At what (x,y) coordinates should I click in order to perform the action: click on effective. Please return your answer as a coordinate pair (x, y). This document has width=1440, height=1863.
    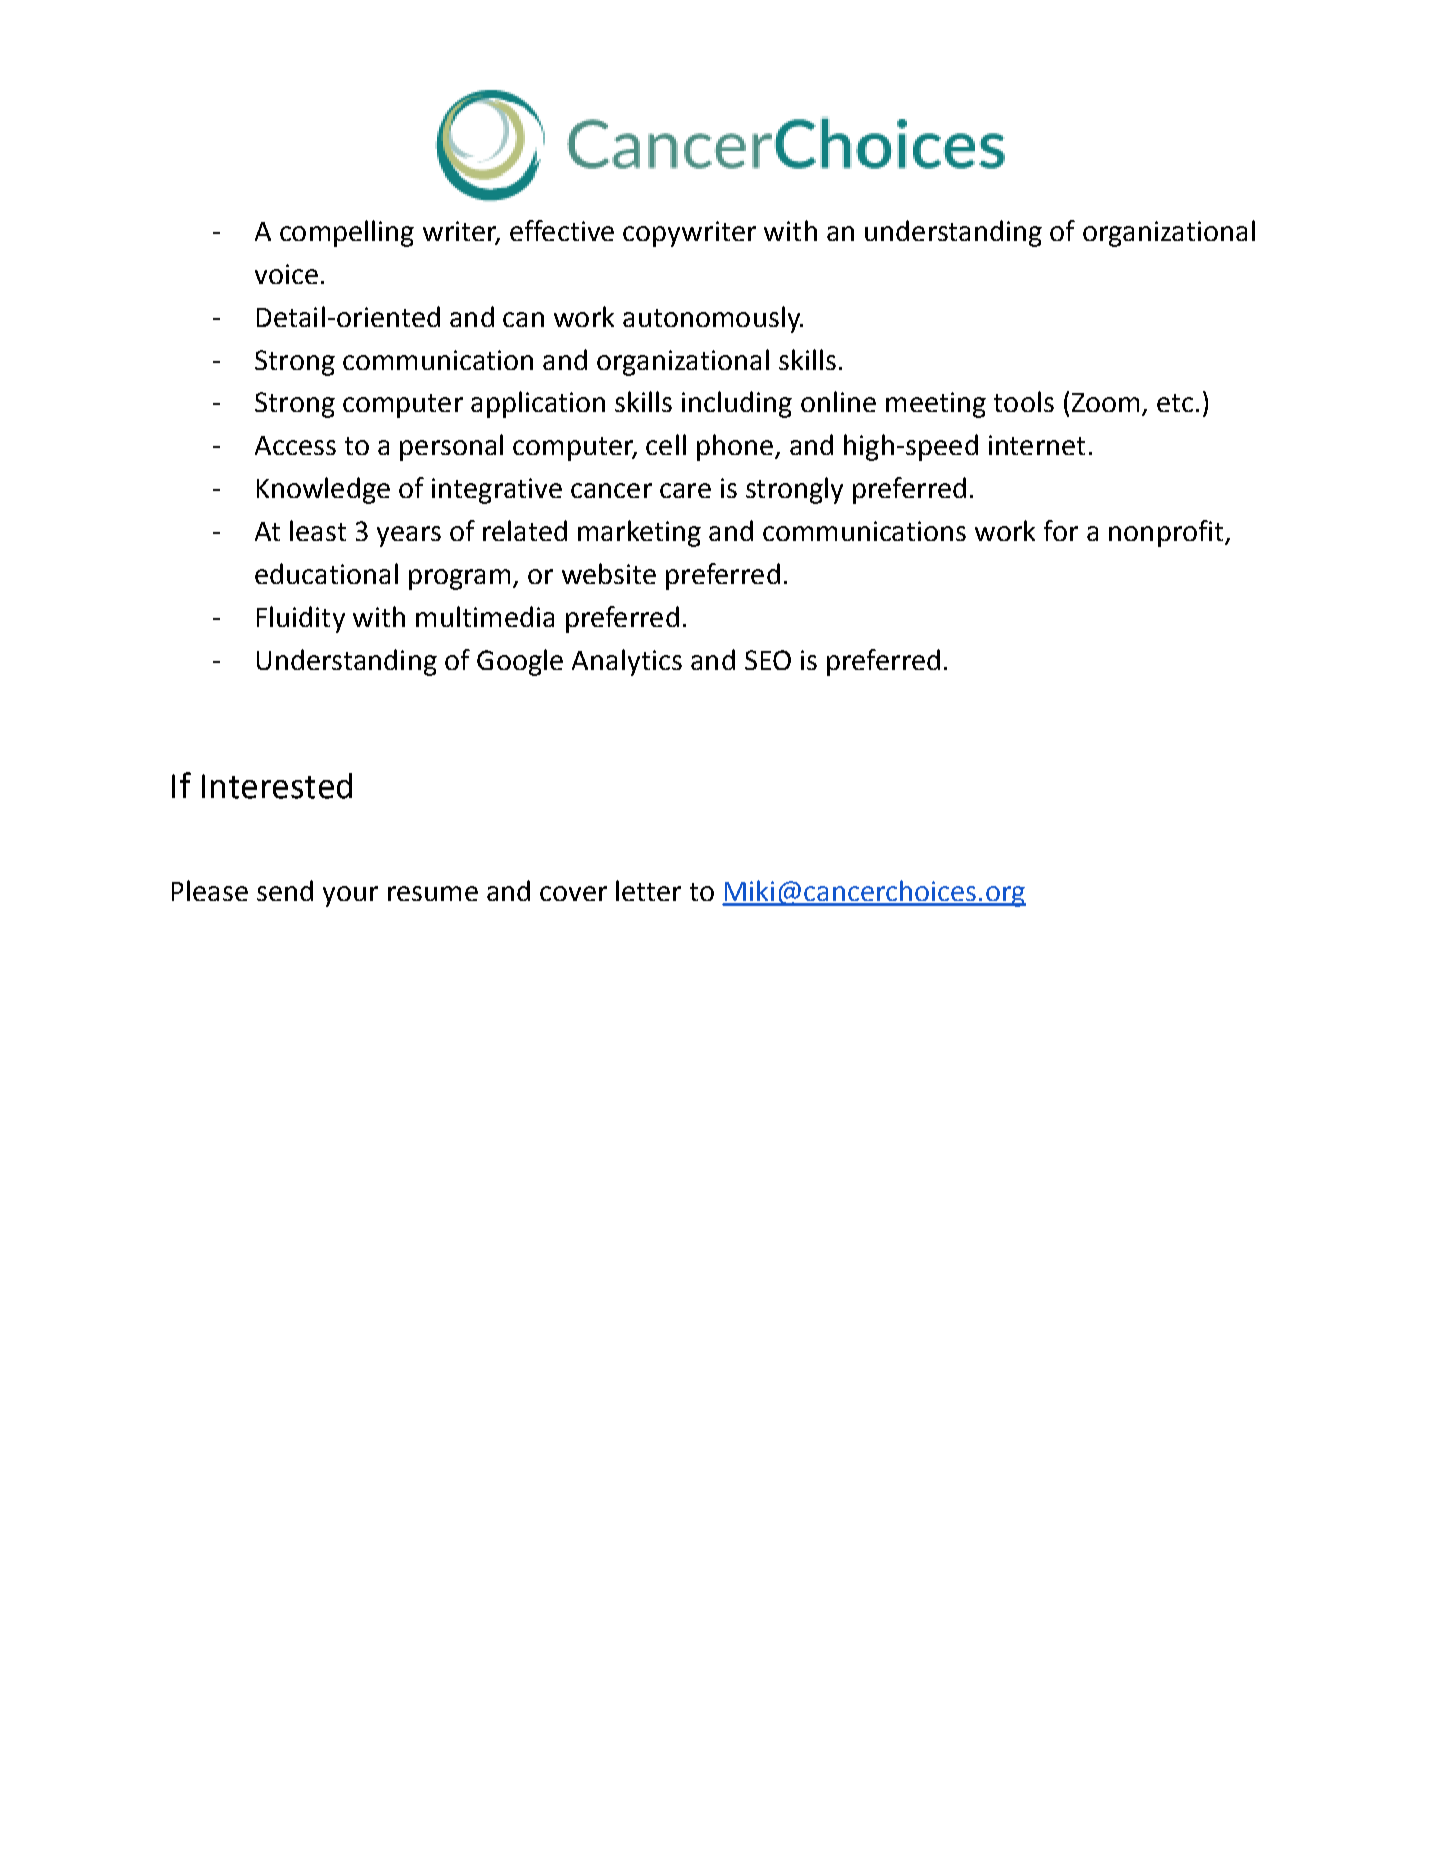
    Looking at the image, I should click on (562, 230).
